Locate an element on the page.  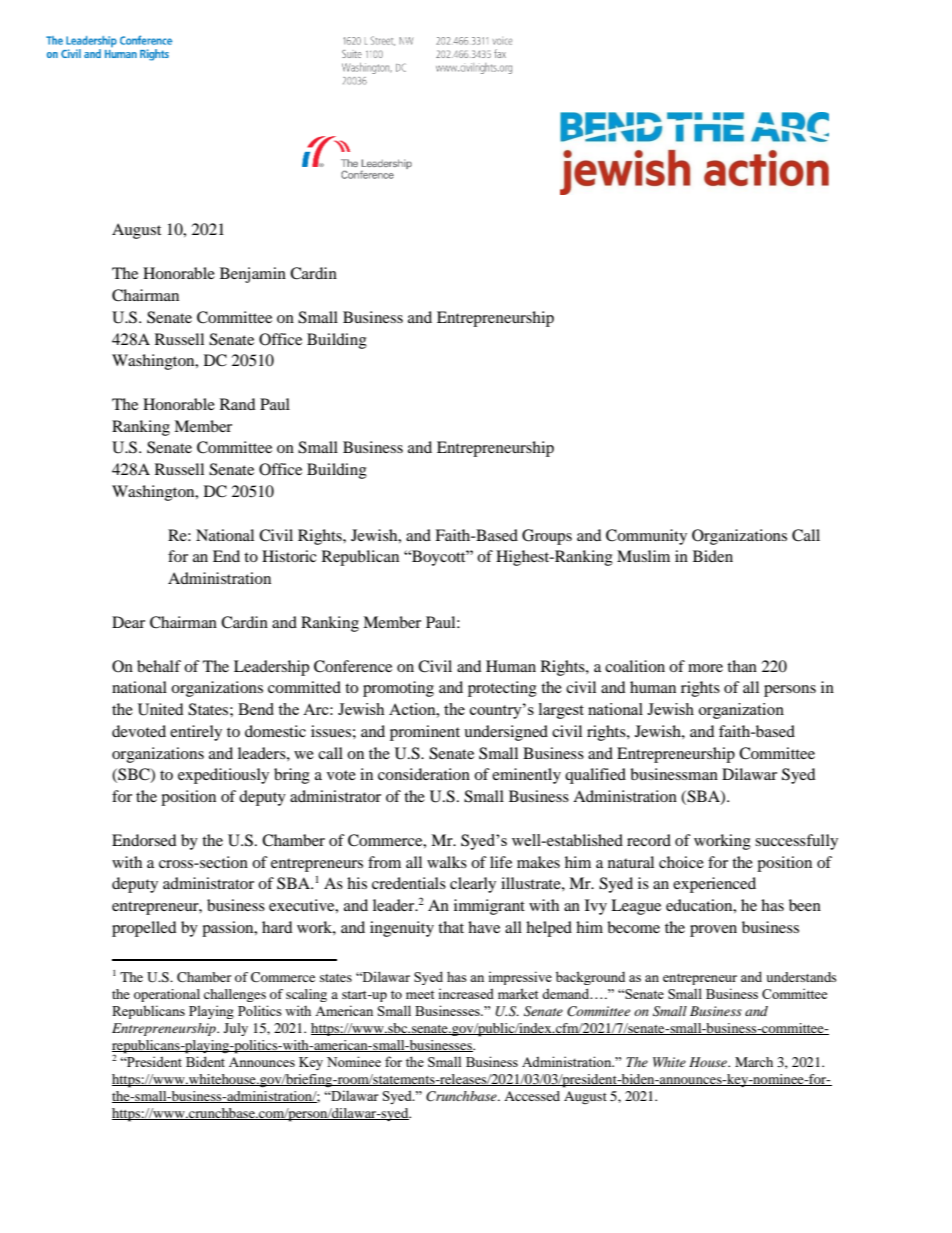
Muslim is located at coordinates (643, 556).
